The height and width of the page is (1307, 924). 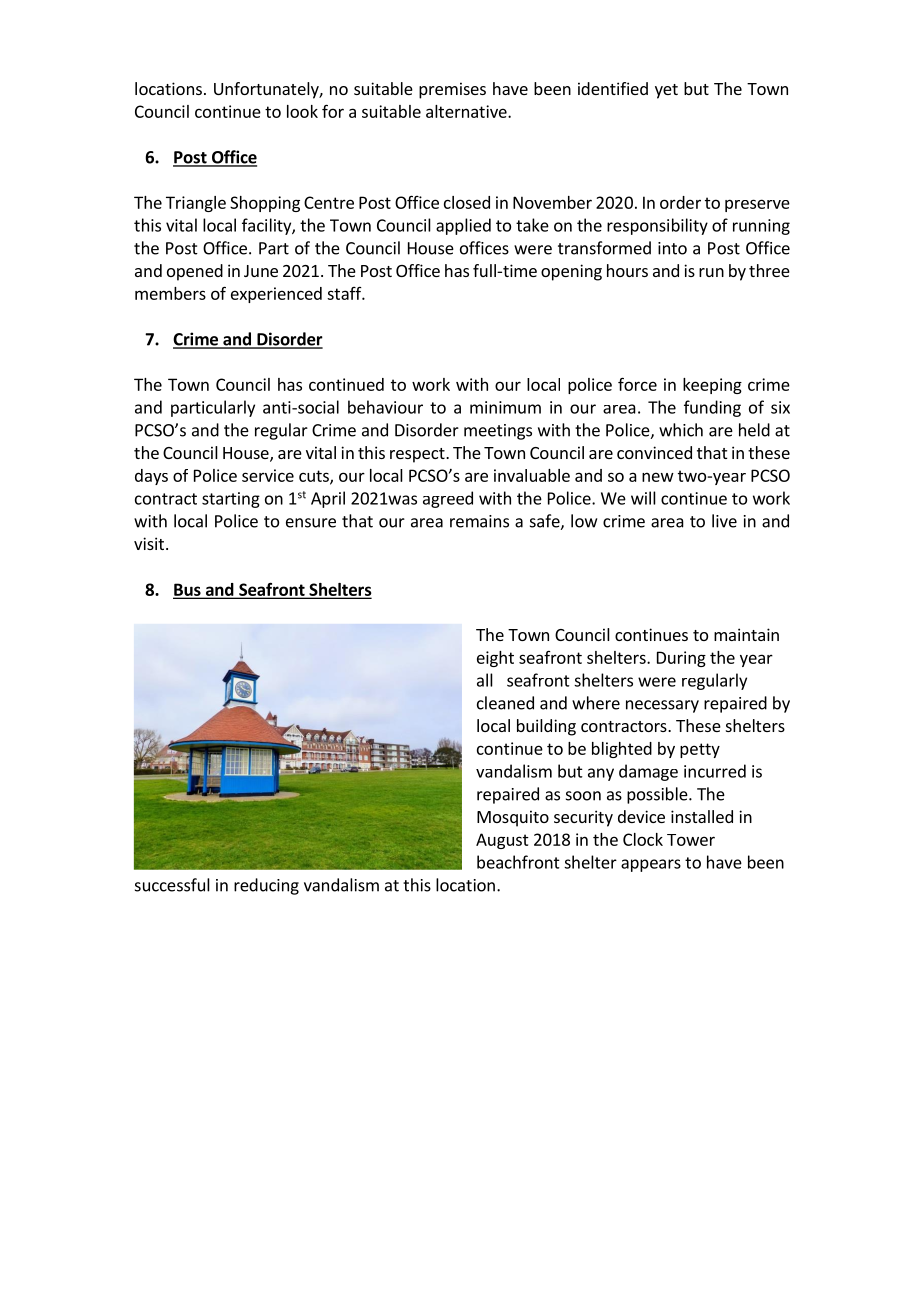 I want to click on agreed, so click(x=448, y=499).
